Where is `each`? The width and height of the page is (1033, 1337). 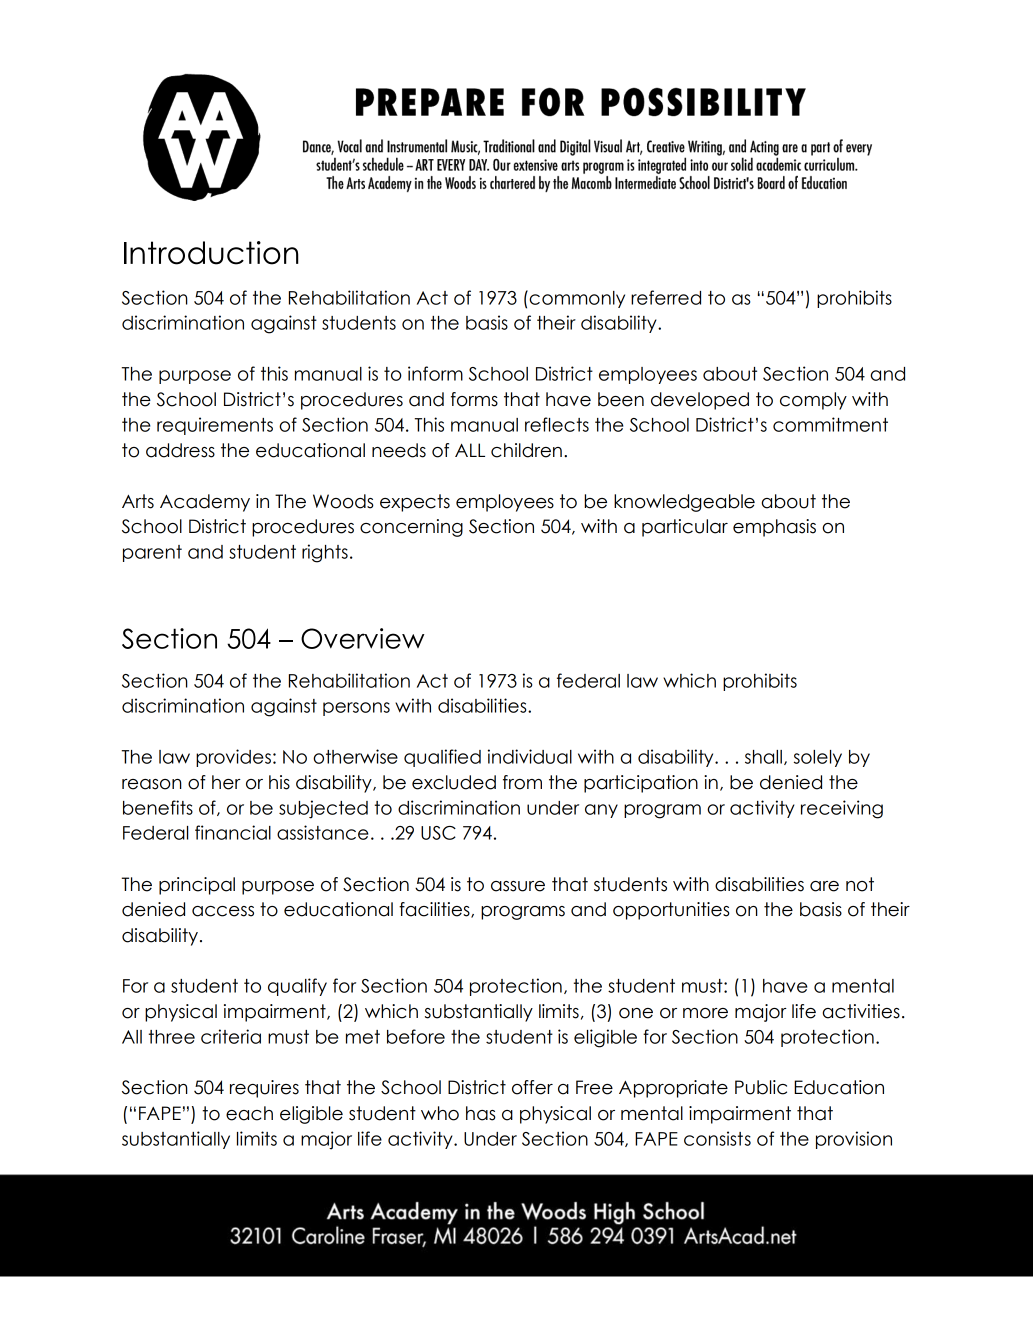
each is located at coordinates (249, 1113).
